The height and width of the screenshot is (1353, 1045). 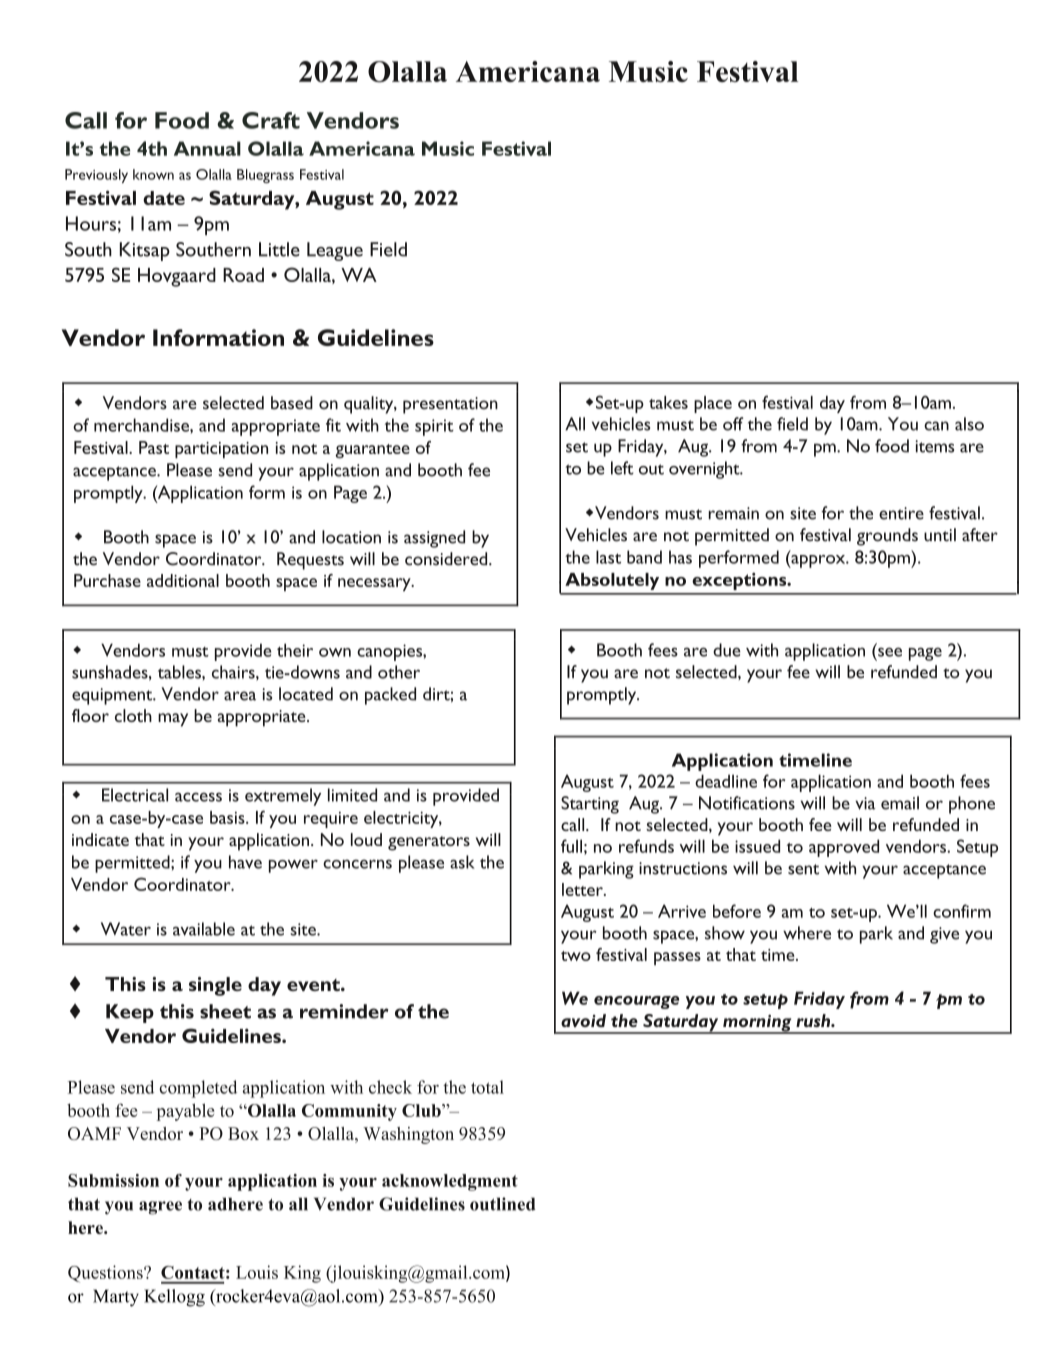 I want to click on Annual, so click(x=207, y=148).
